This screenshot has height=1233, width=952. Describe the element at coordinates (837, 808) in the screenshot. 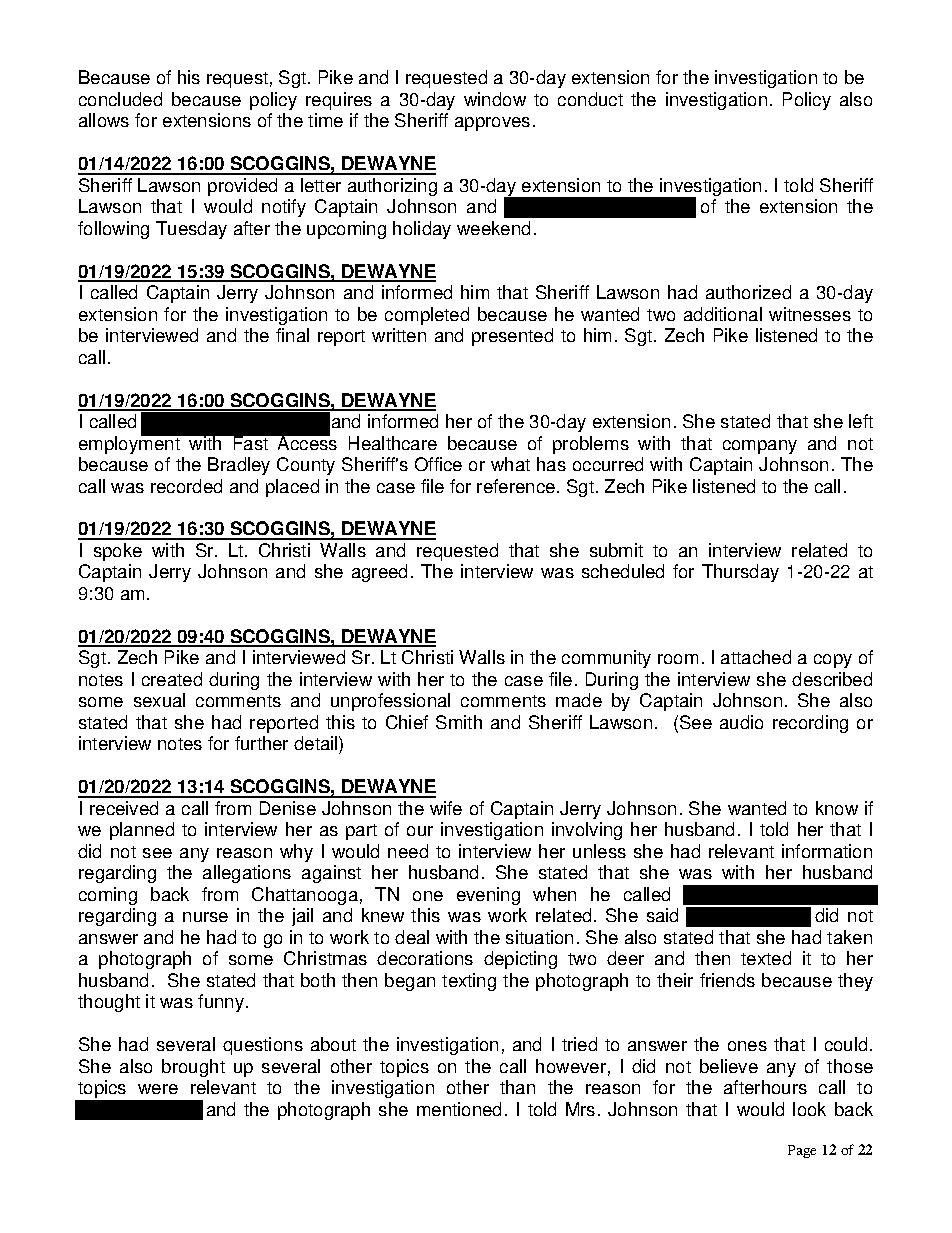

I see `know` at that location.
